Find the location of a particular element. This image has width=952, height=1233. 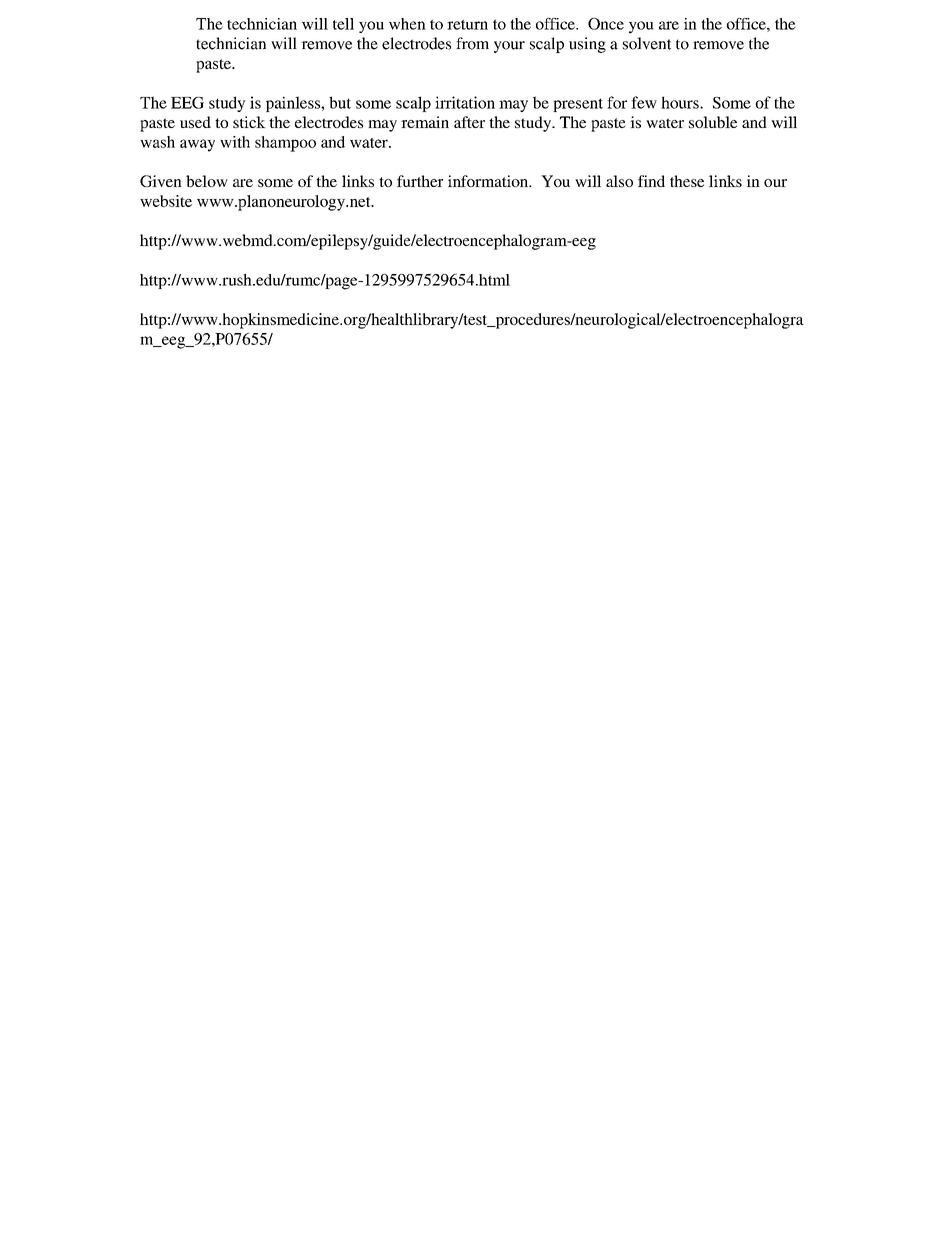

remain is located at coordinates (425, 122).
